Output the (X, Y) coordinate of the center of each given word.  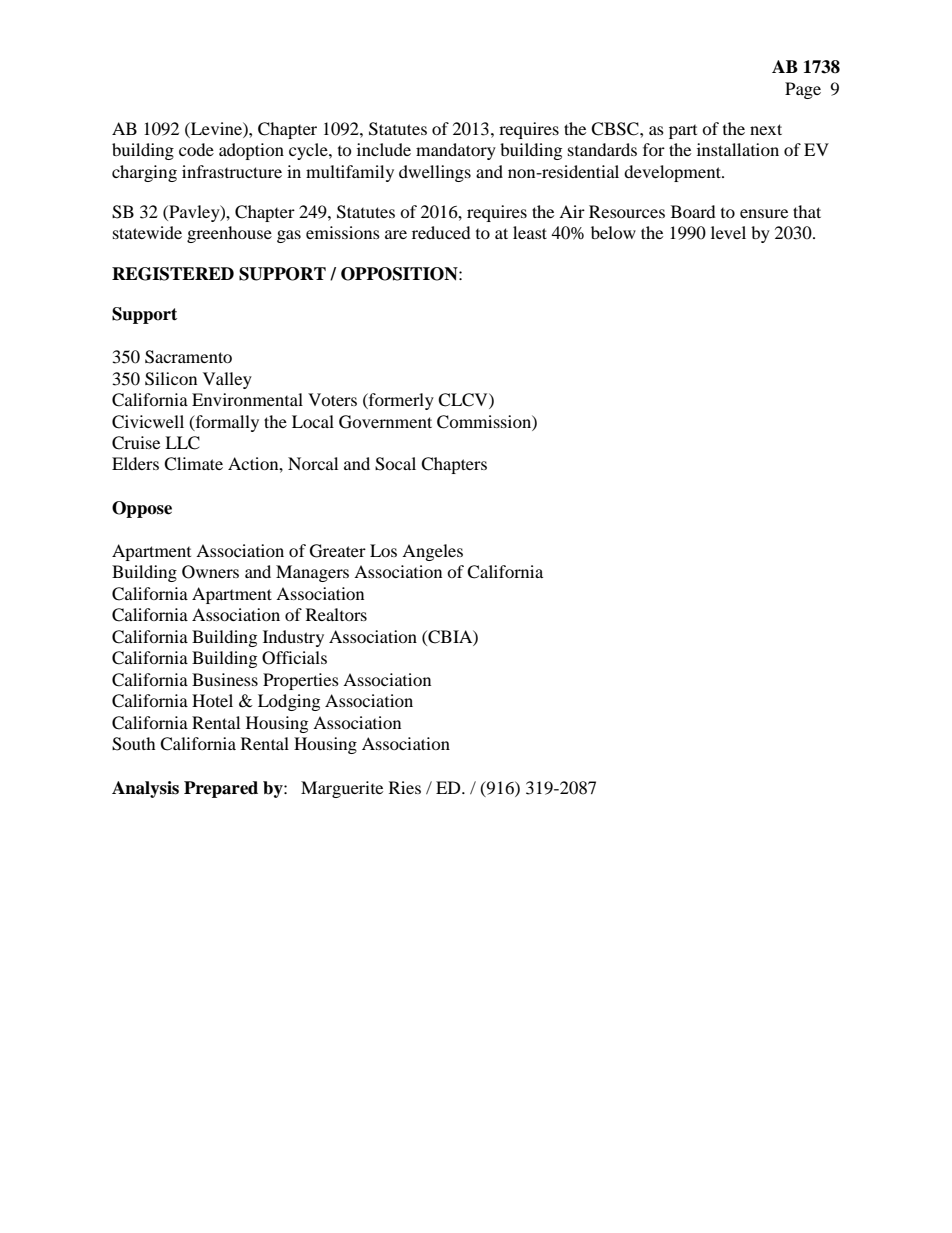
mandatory (456, 151)
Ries (405, 787)
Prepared (221, 789)
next (766, 129)
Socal (395, 464)
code (196, 149)
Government (385, 422)
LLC (182, 443)
